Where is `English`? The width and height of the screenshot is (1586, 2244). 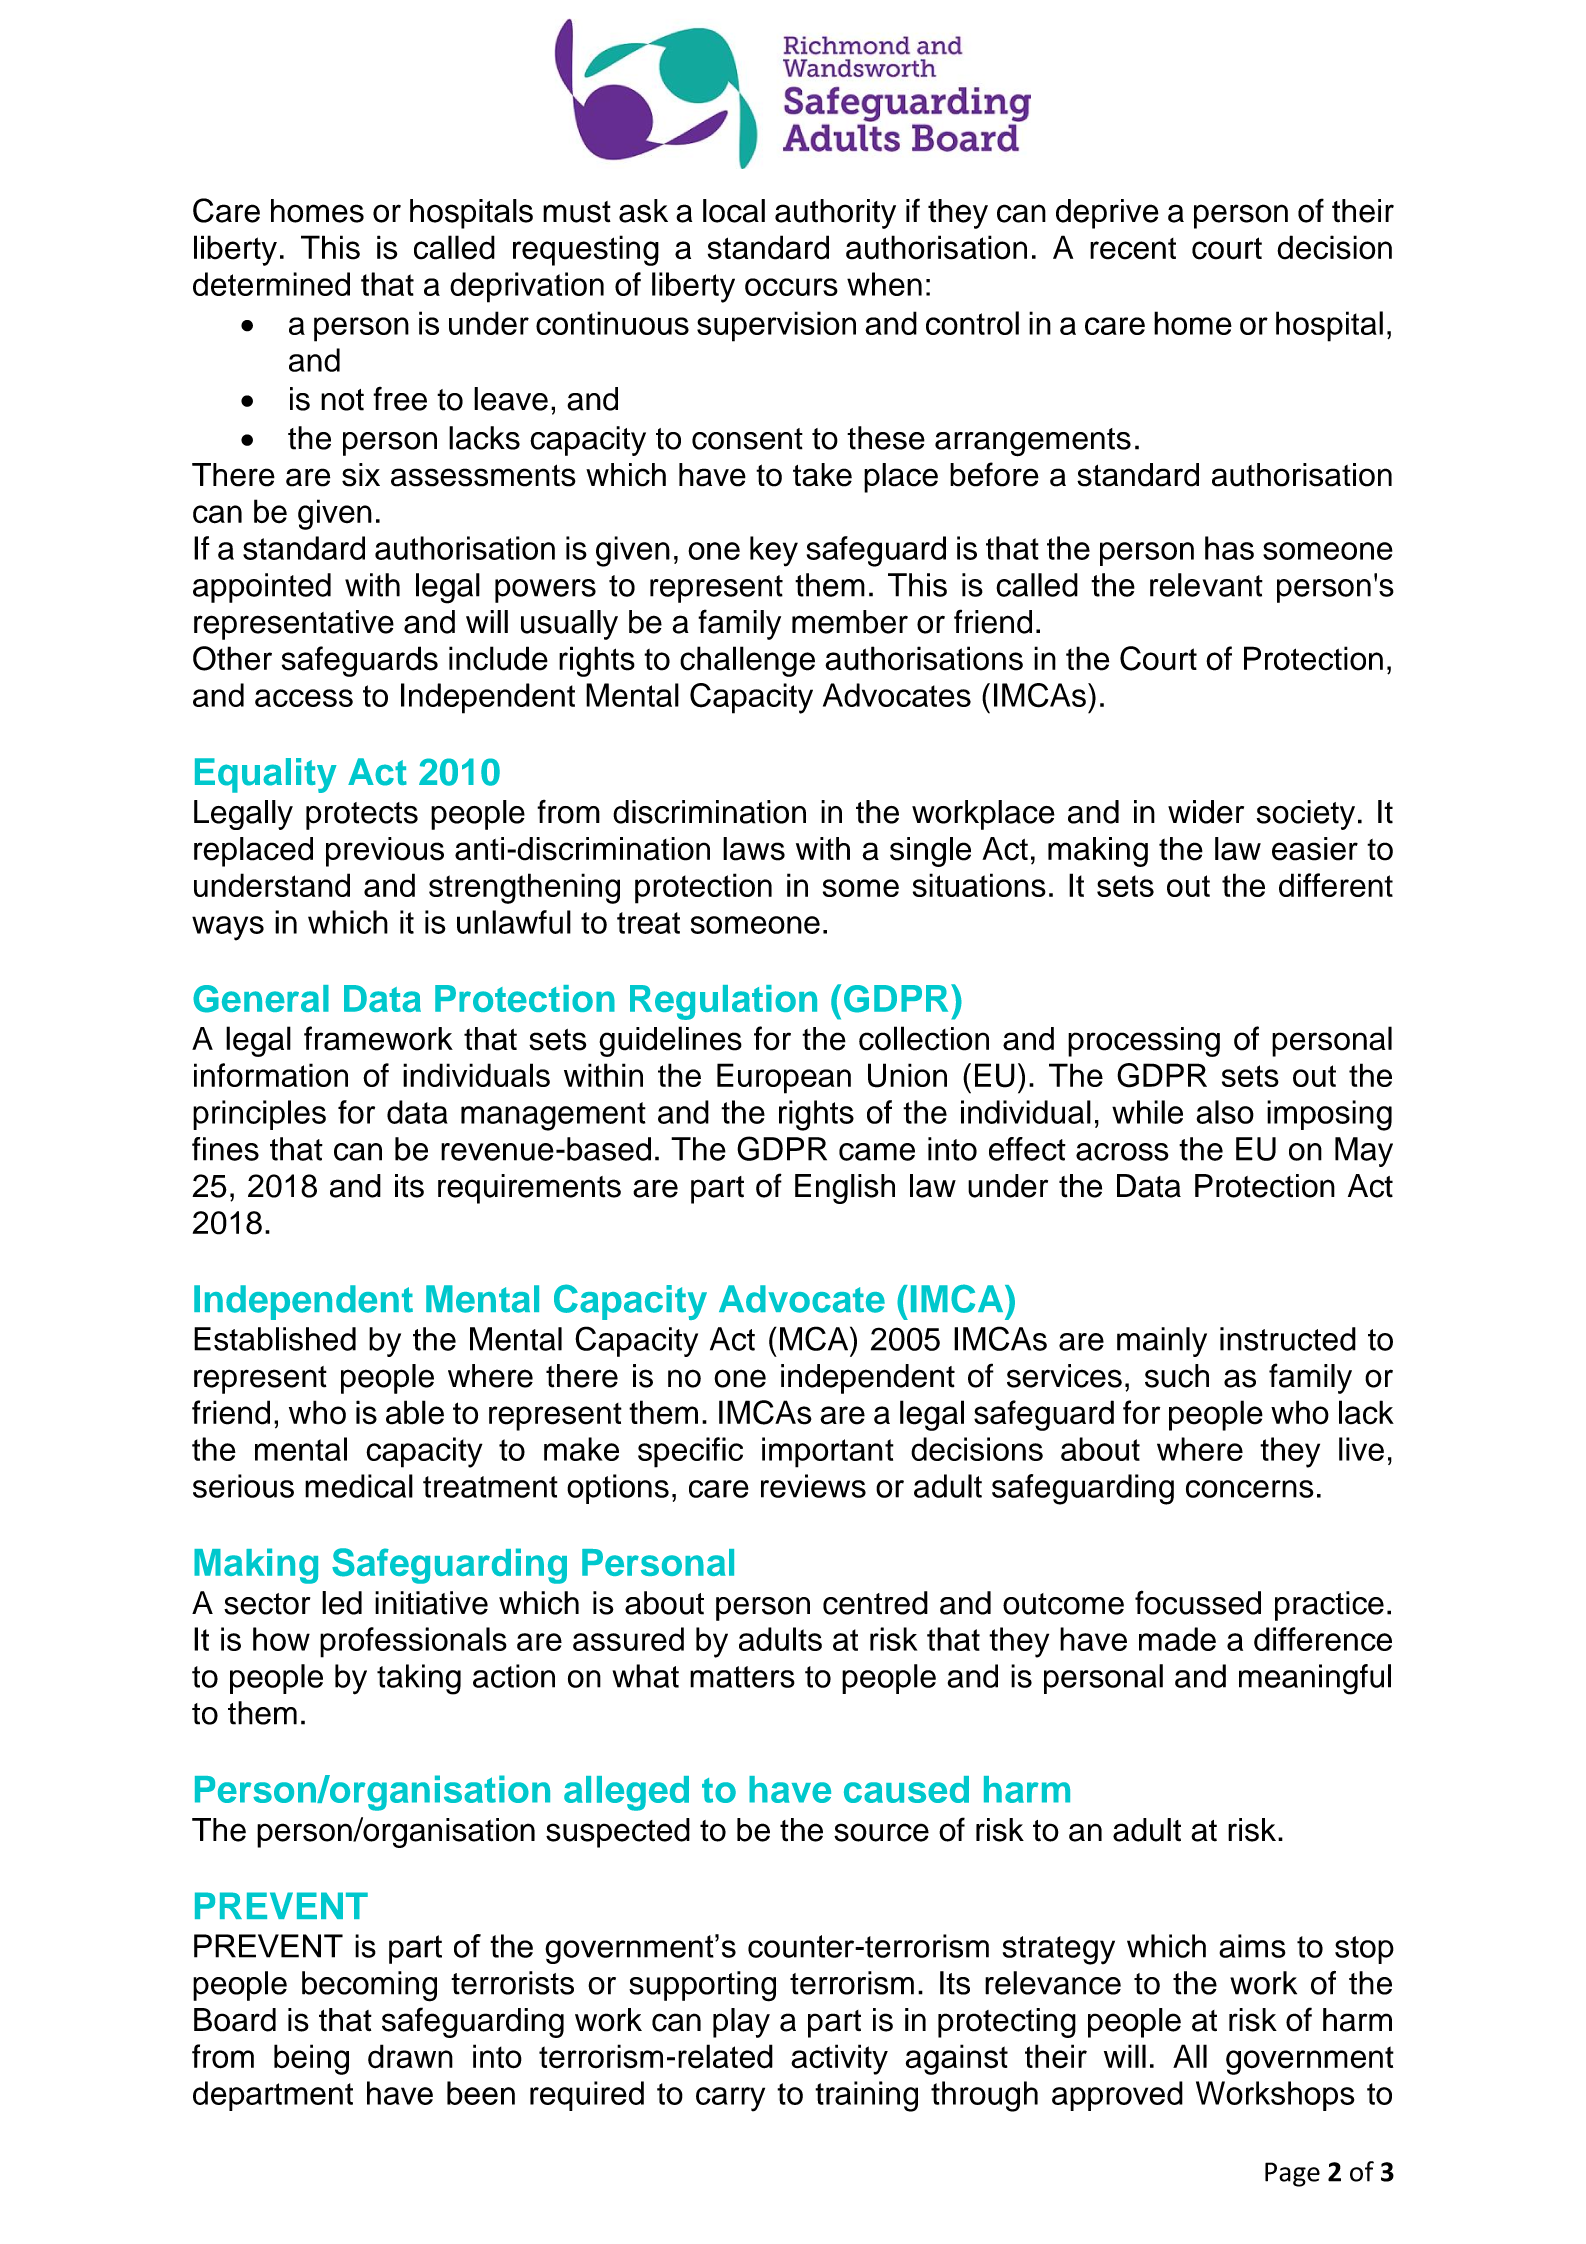
English is located at coordinates (845, 1189).
